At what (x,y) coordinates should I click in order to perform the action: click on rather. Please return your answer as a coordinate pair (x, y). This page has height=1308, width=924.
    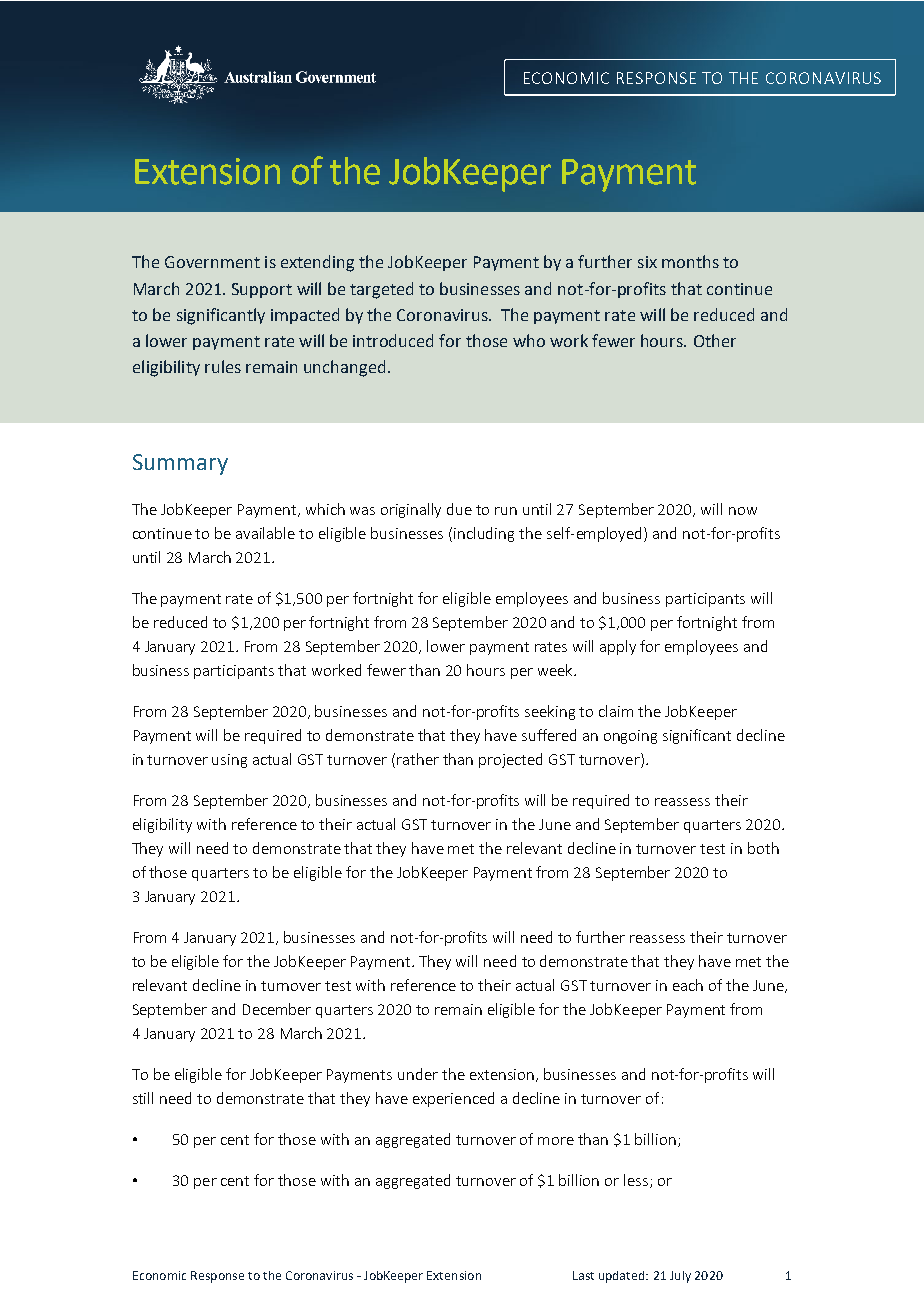
    Looking at the image, I should click on (418, 759).
